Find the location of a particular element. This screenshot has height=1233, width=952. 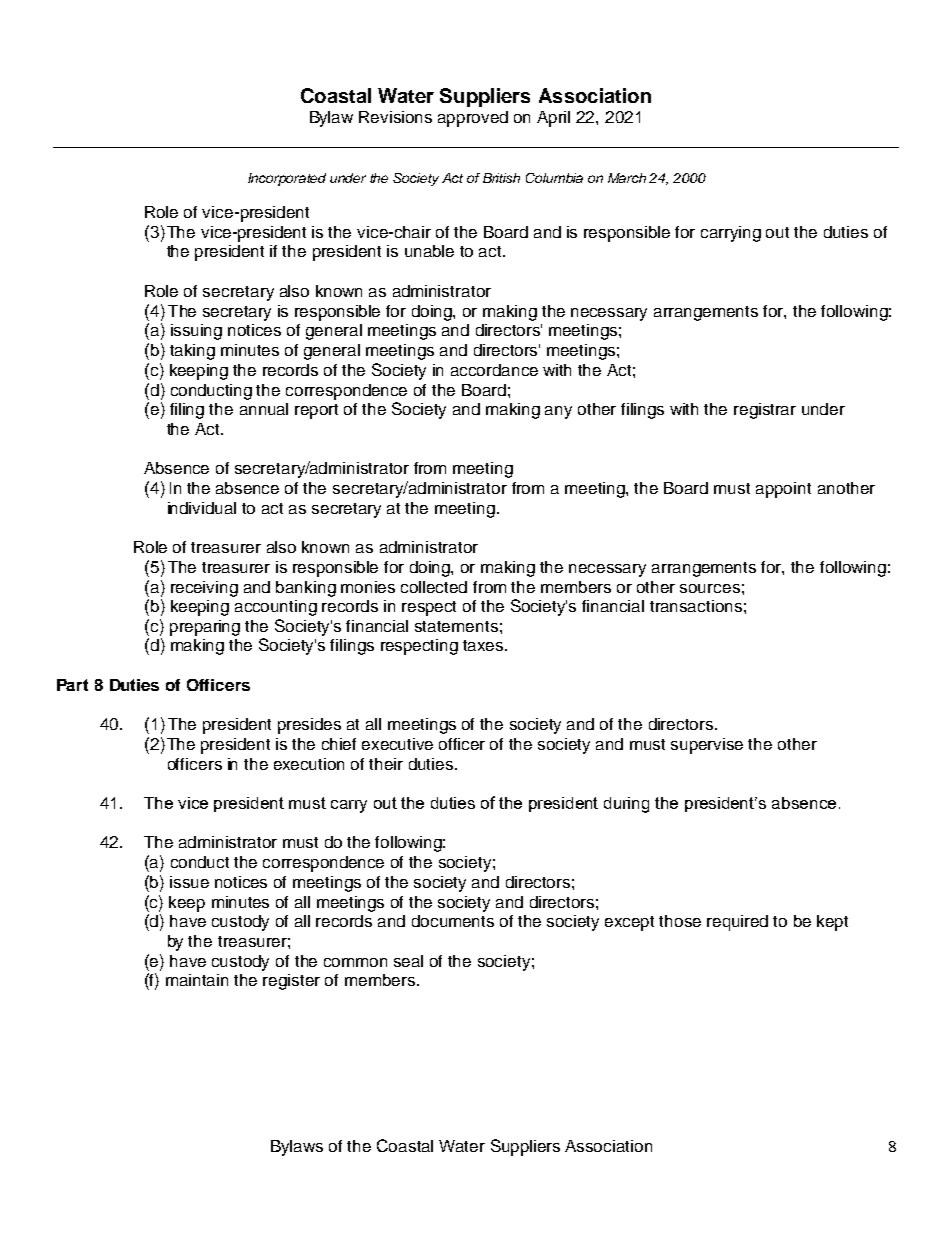

seal is located at coordinates (408, 961).
